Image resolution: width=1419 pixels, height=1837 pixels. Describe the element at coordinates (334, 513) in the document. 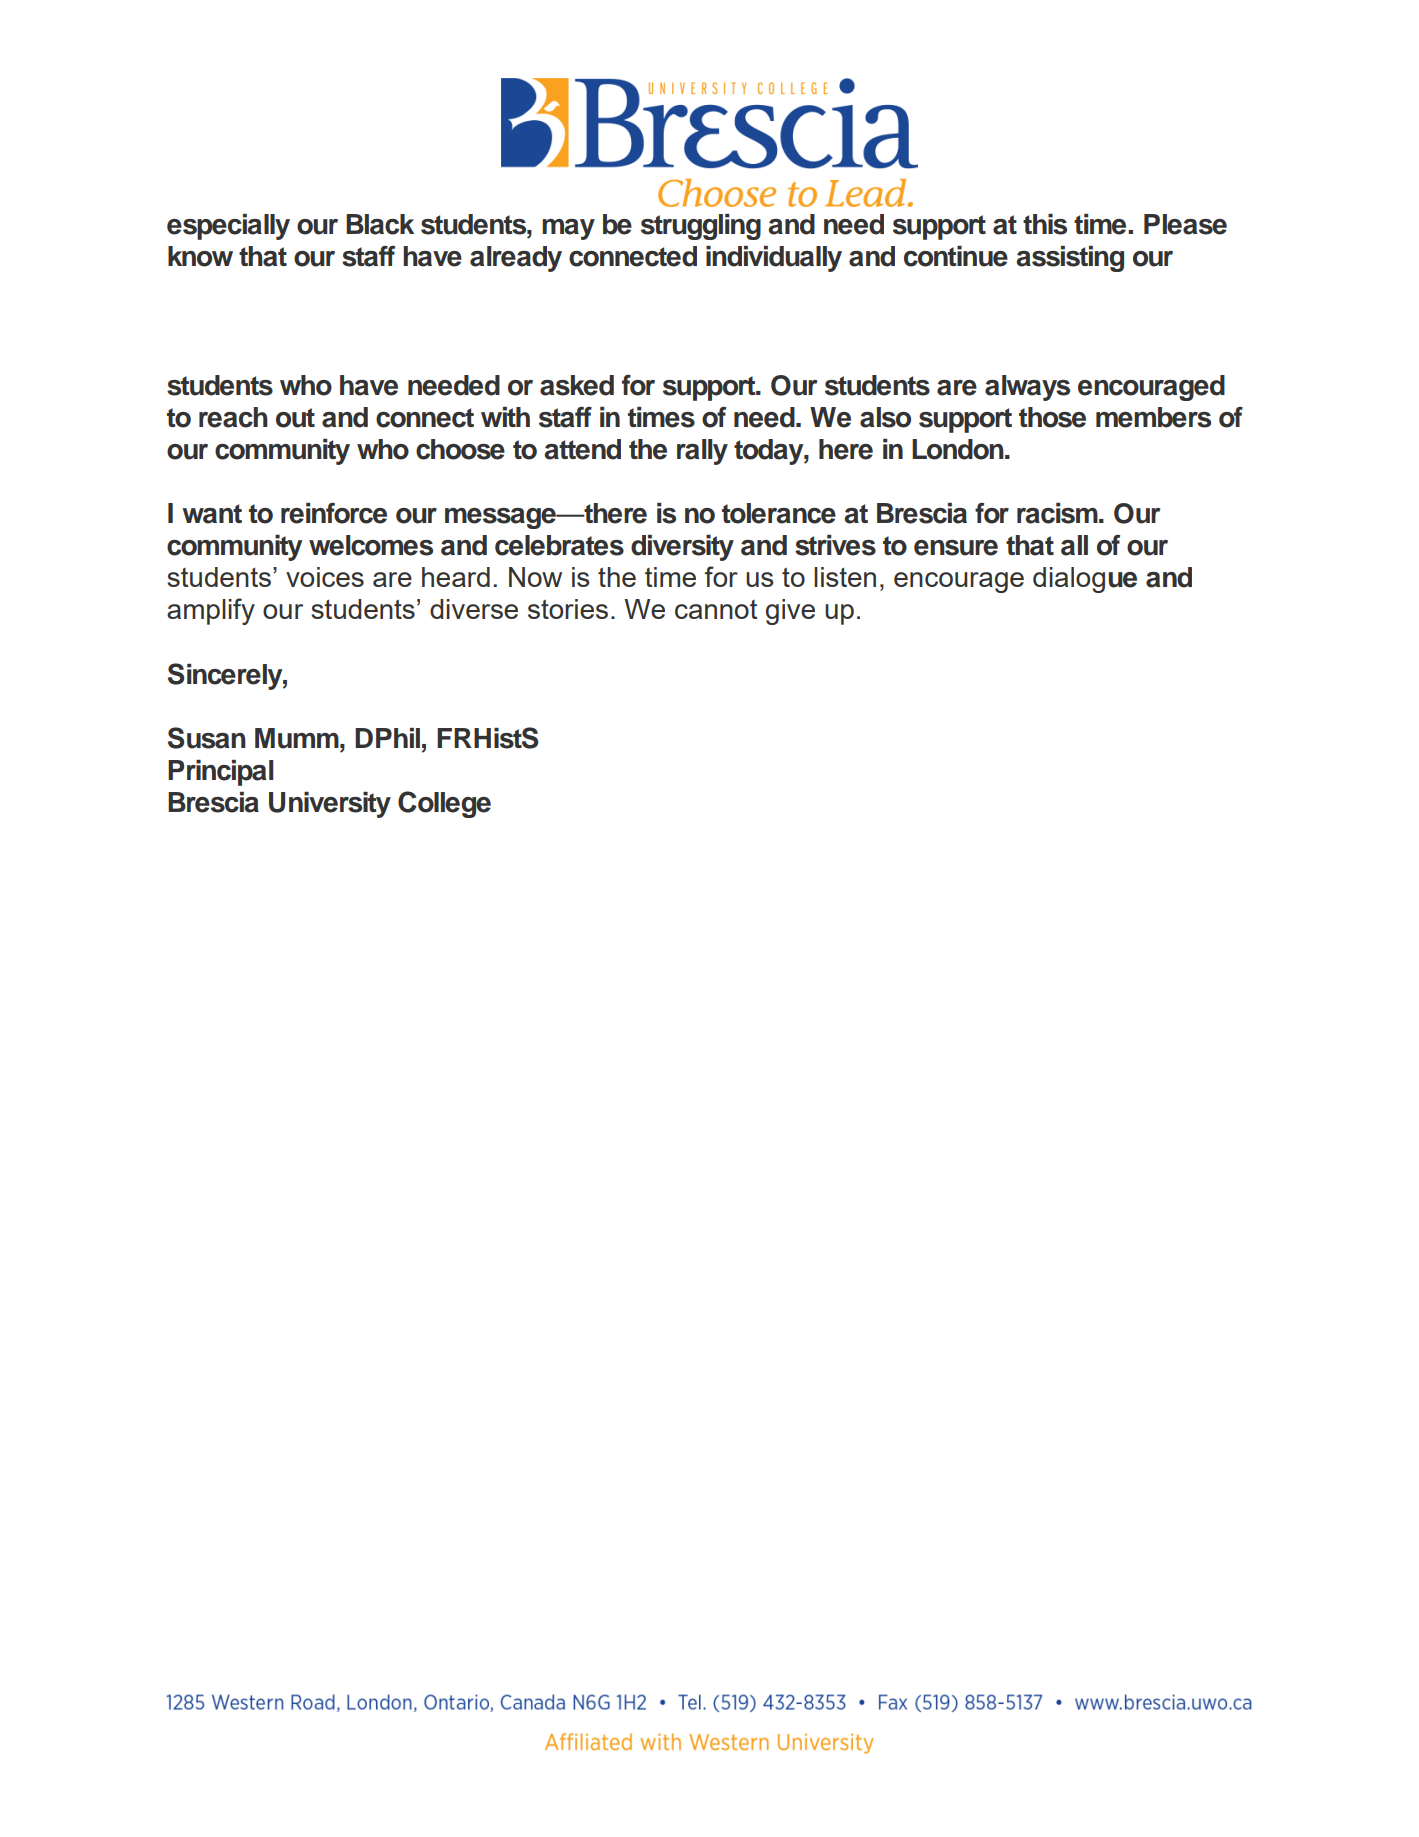

I see `reinforce` at that location.
